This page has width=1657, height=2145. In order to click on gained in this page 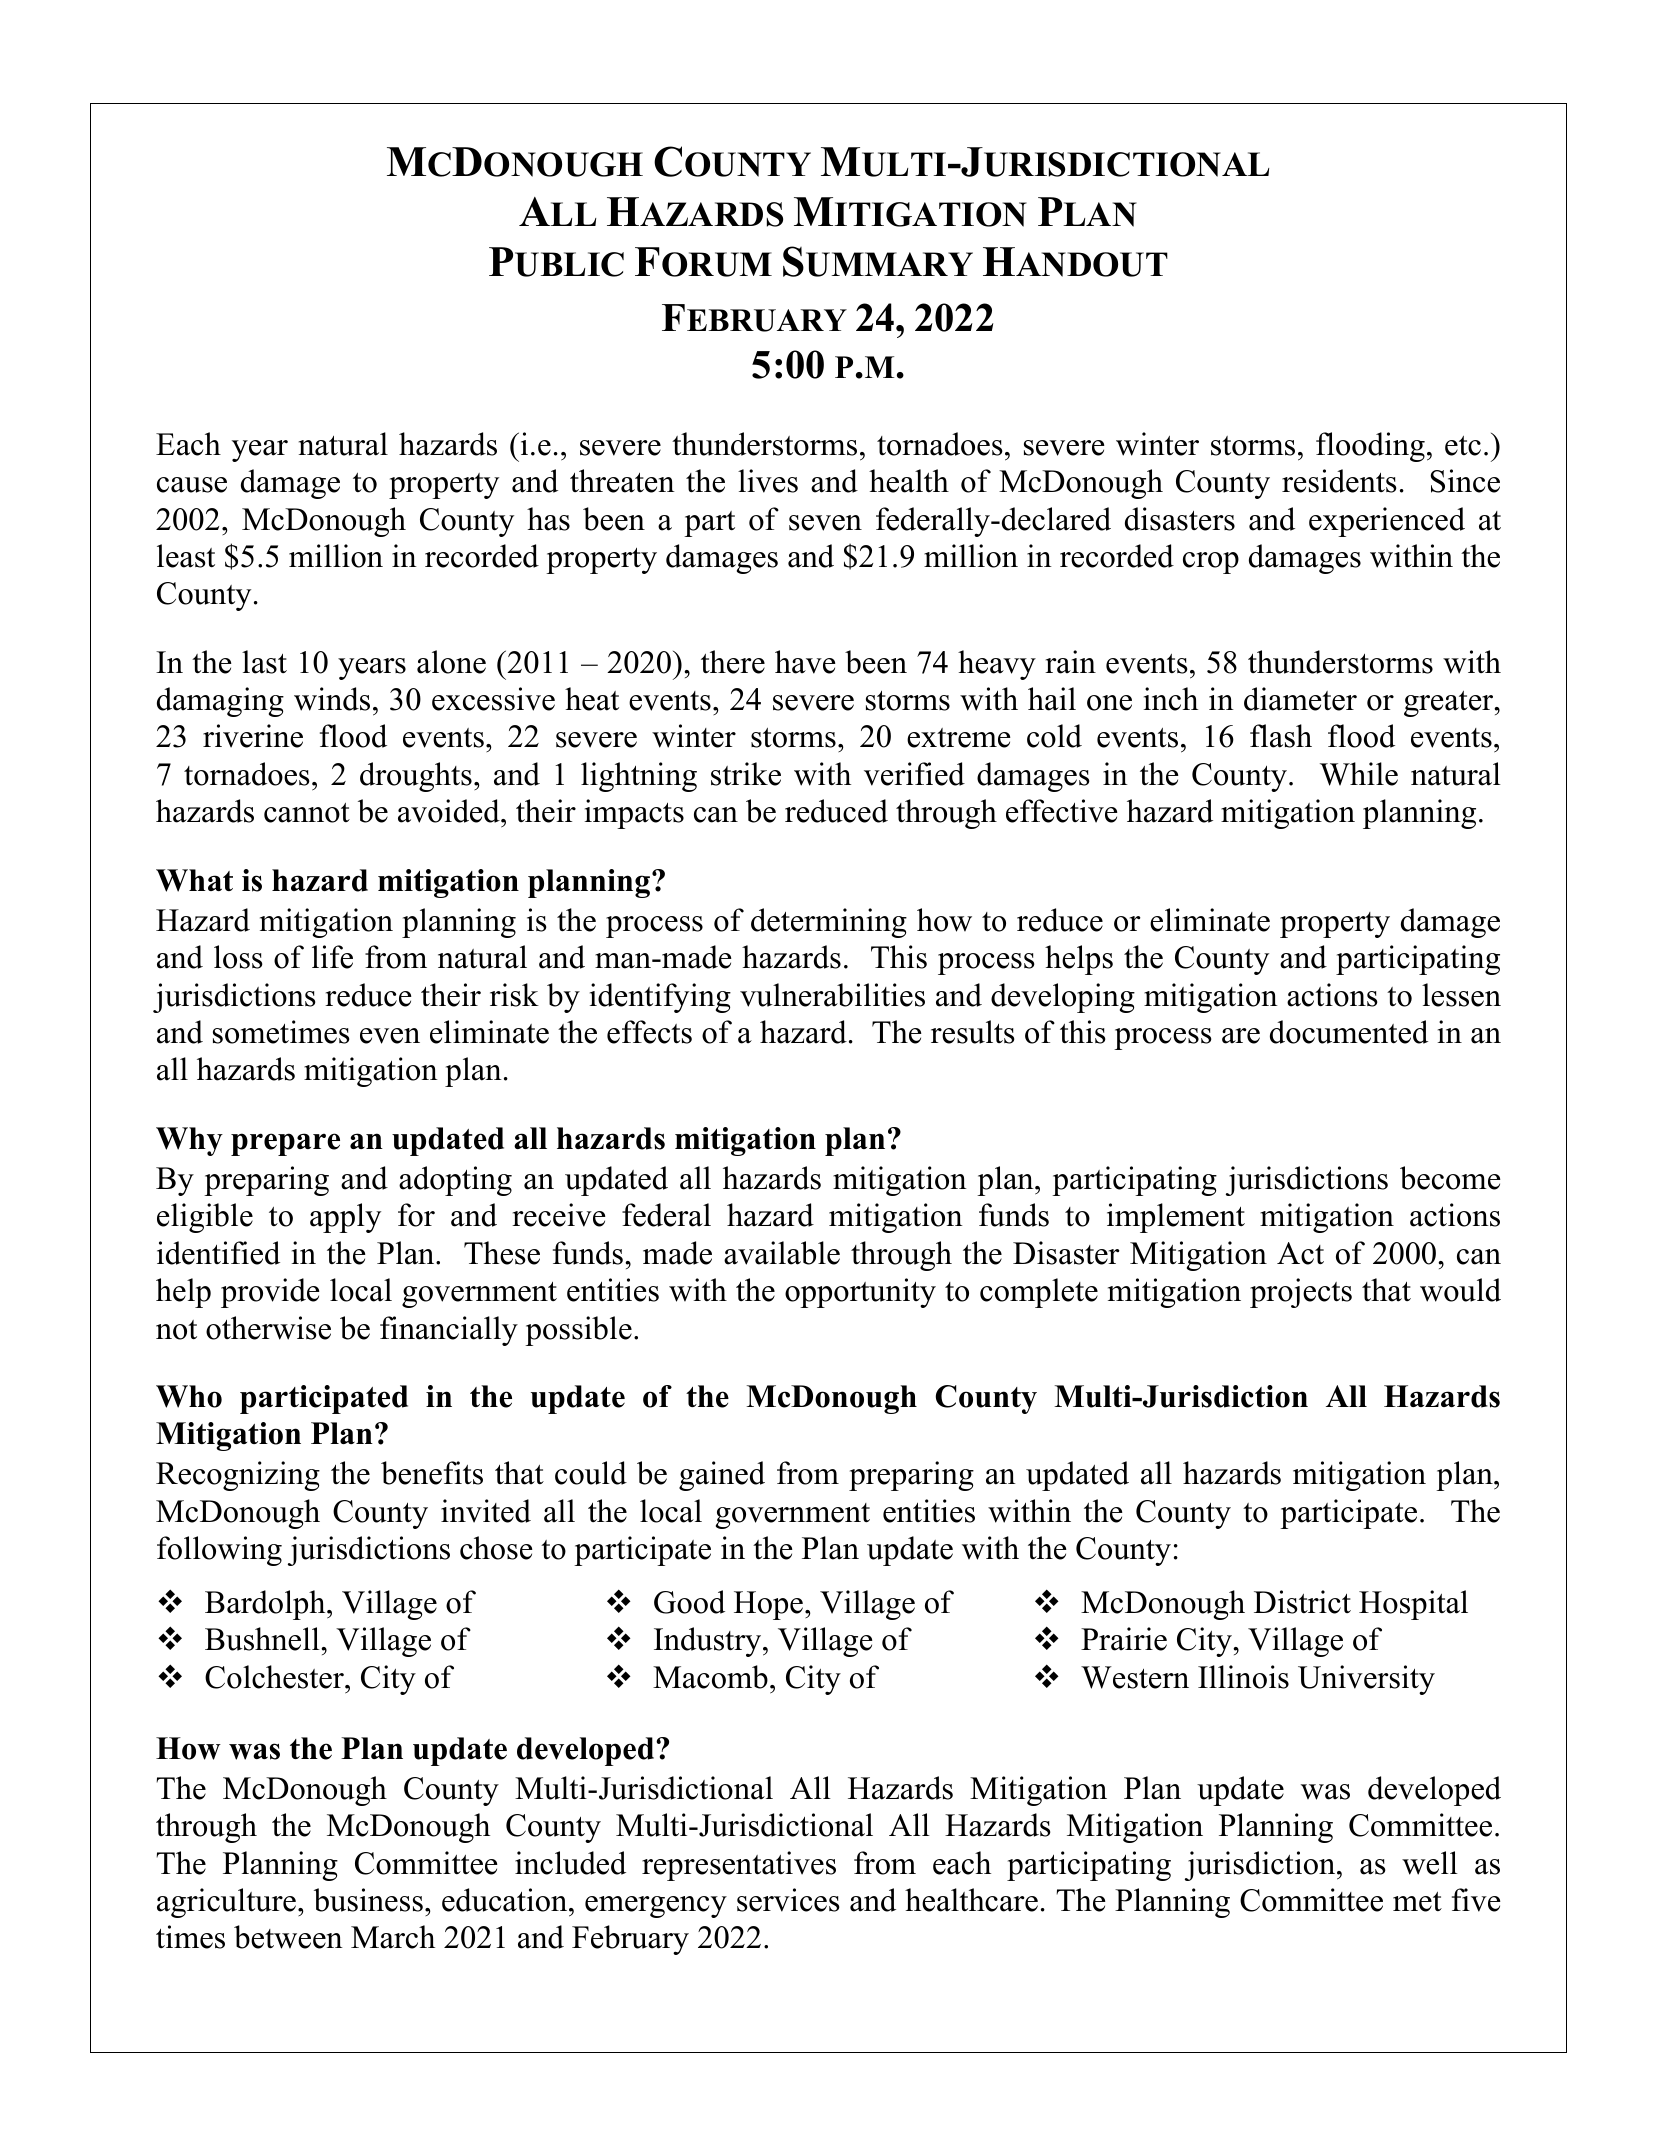, I will do `click(722, 1476)`.
